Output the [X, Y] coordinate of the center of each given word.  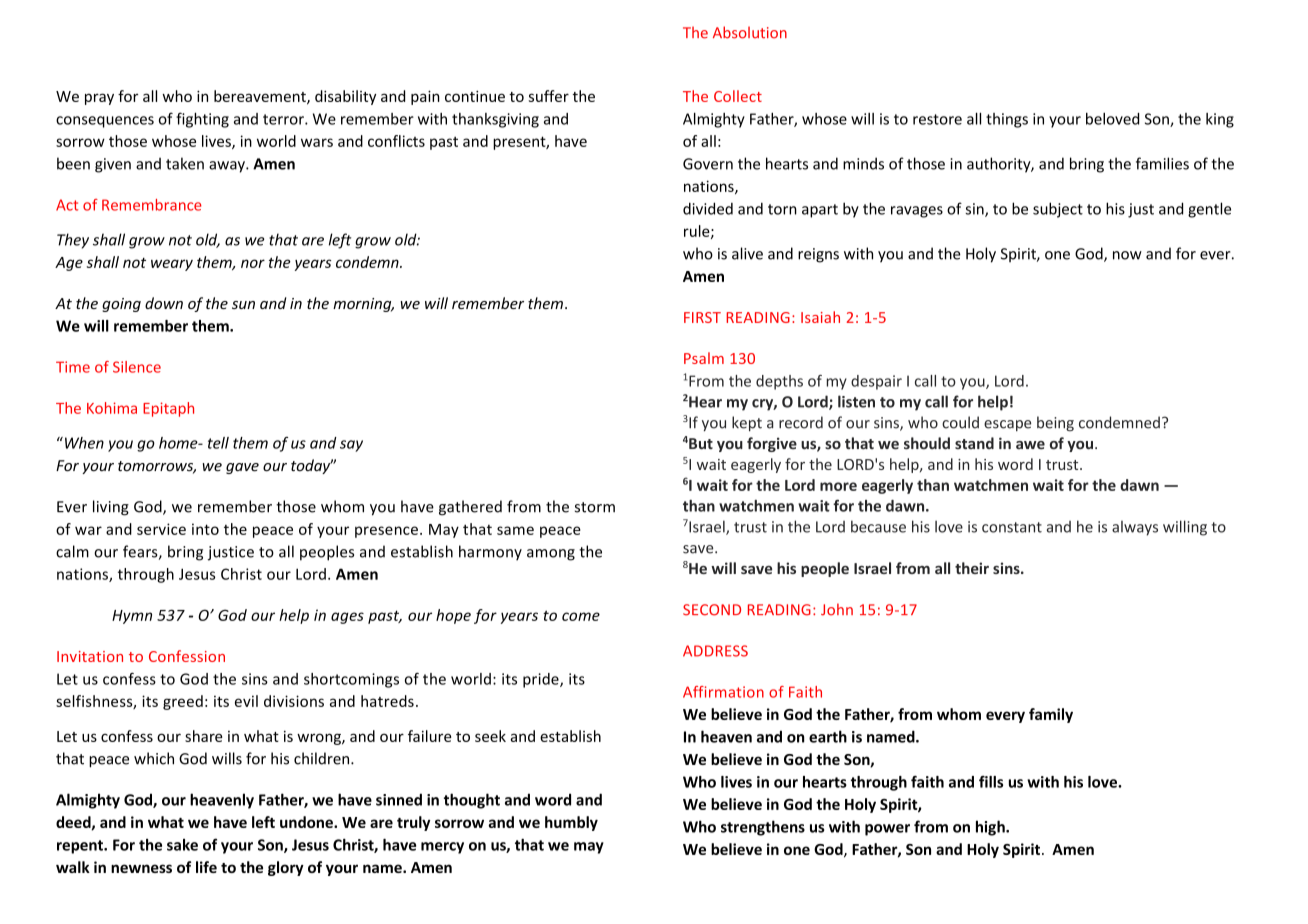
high [991, 828]
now [1127, 255]
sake [182, 845]
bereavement [261, 97]
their [972, 568]
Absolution [750, 32]
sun [243, 305]
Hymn [132, 617]
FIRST [702, 317]
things [1007, 120]
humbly [571, 823]
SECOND [712, 610]
